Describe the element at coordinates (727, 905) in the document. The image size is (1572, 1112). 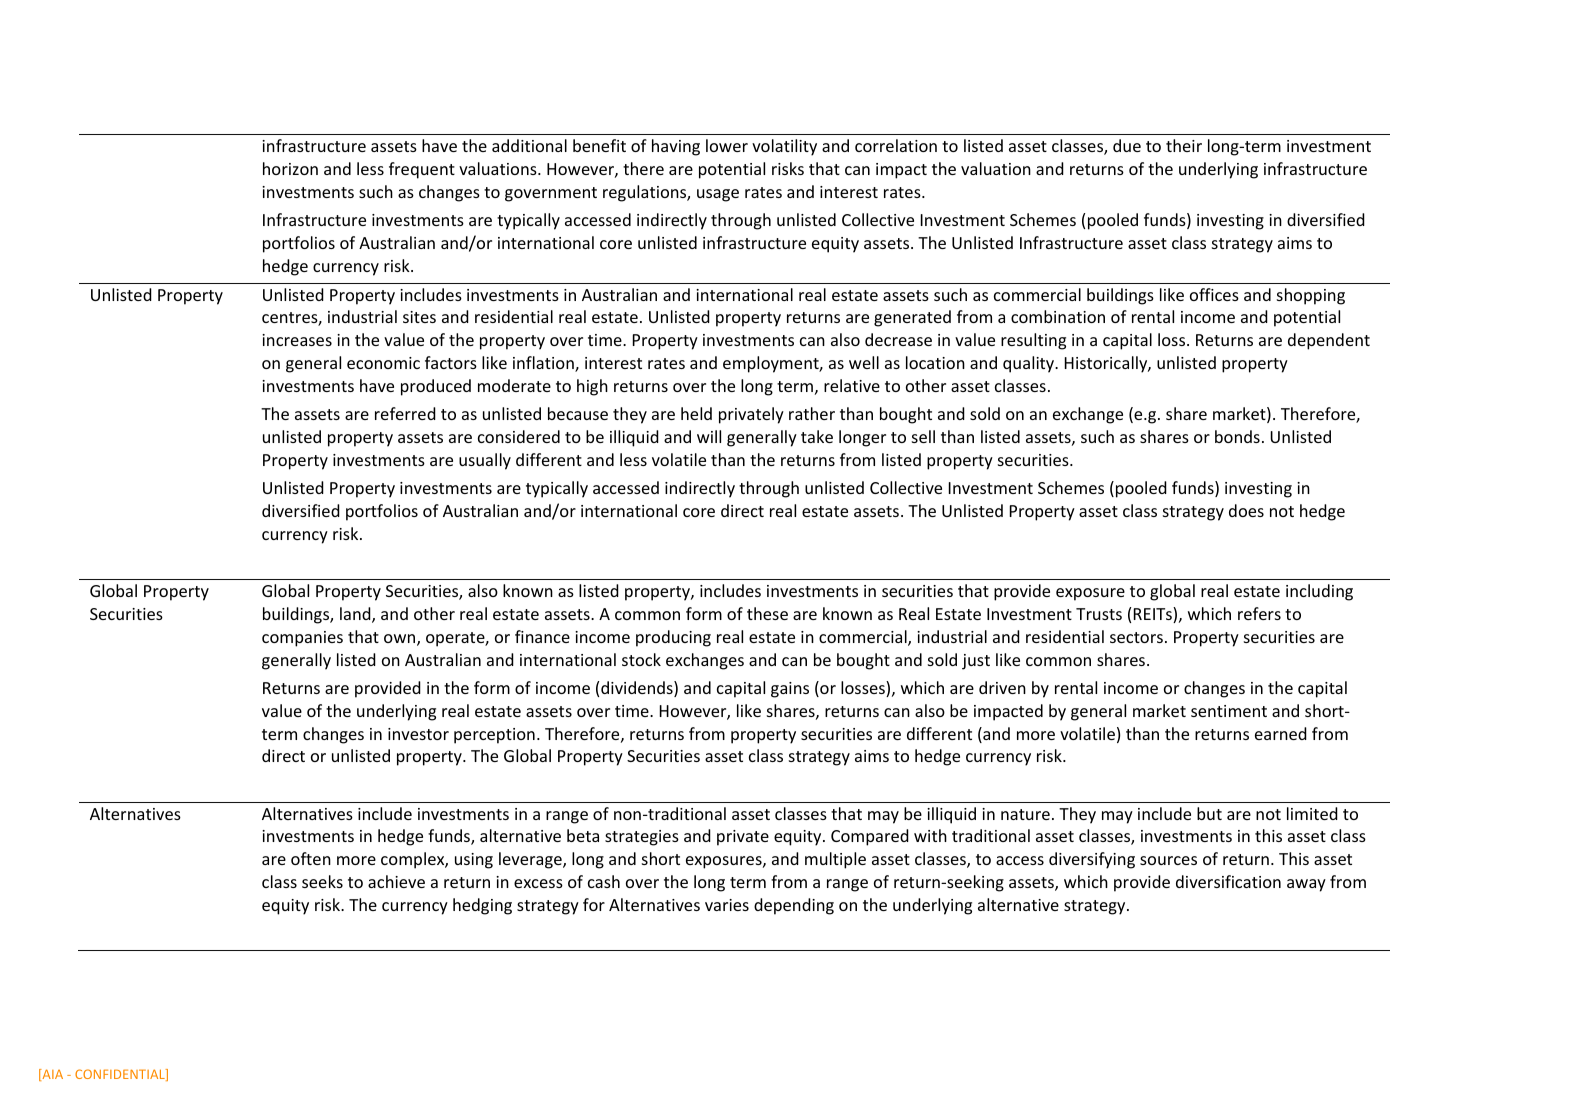
I see `varies` at that location.
